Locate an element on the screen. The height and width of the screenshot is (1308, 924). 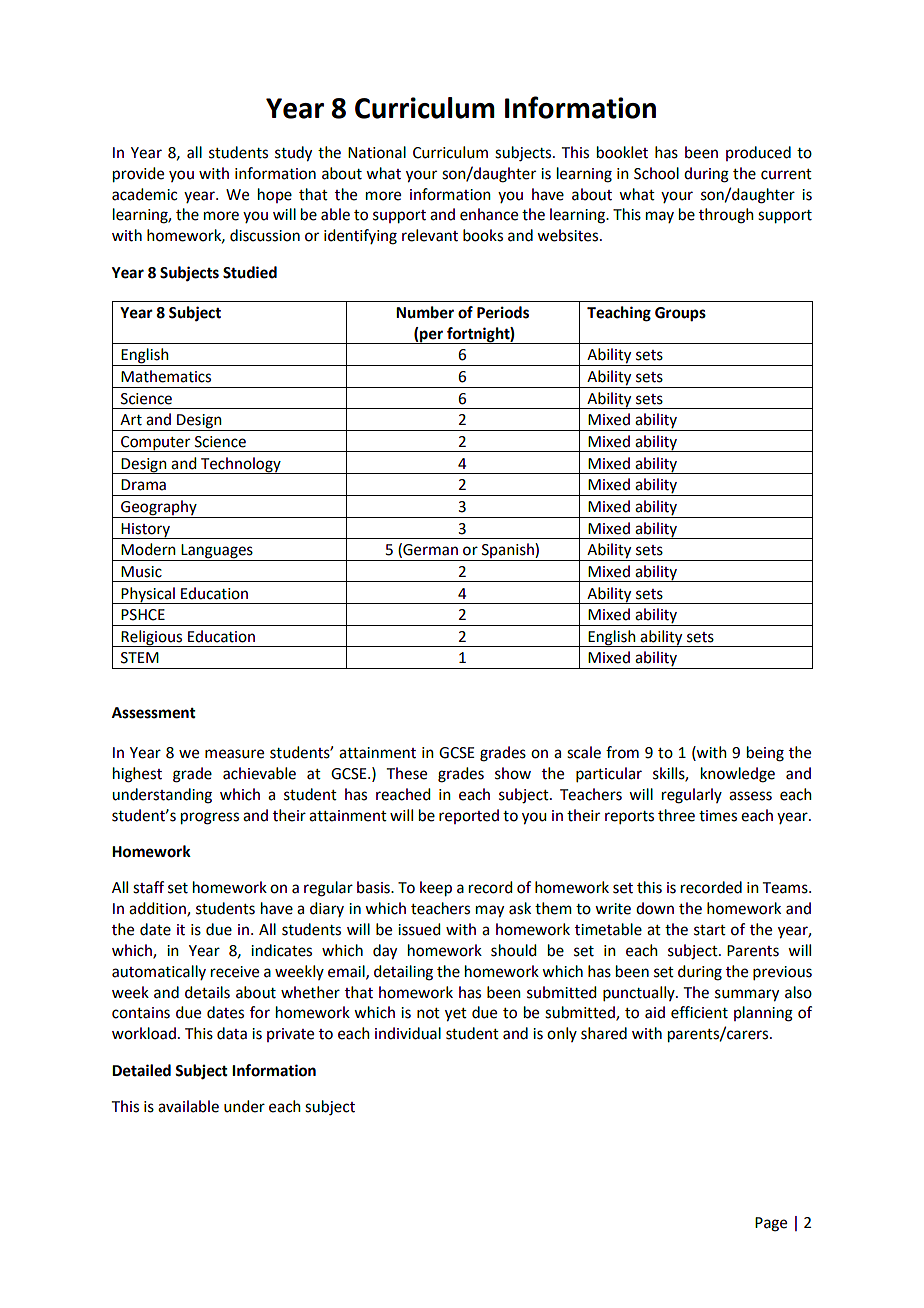
Groups is located at coordinates (680, 314).
